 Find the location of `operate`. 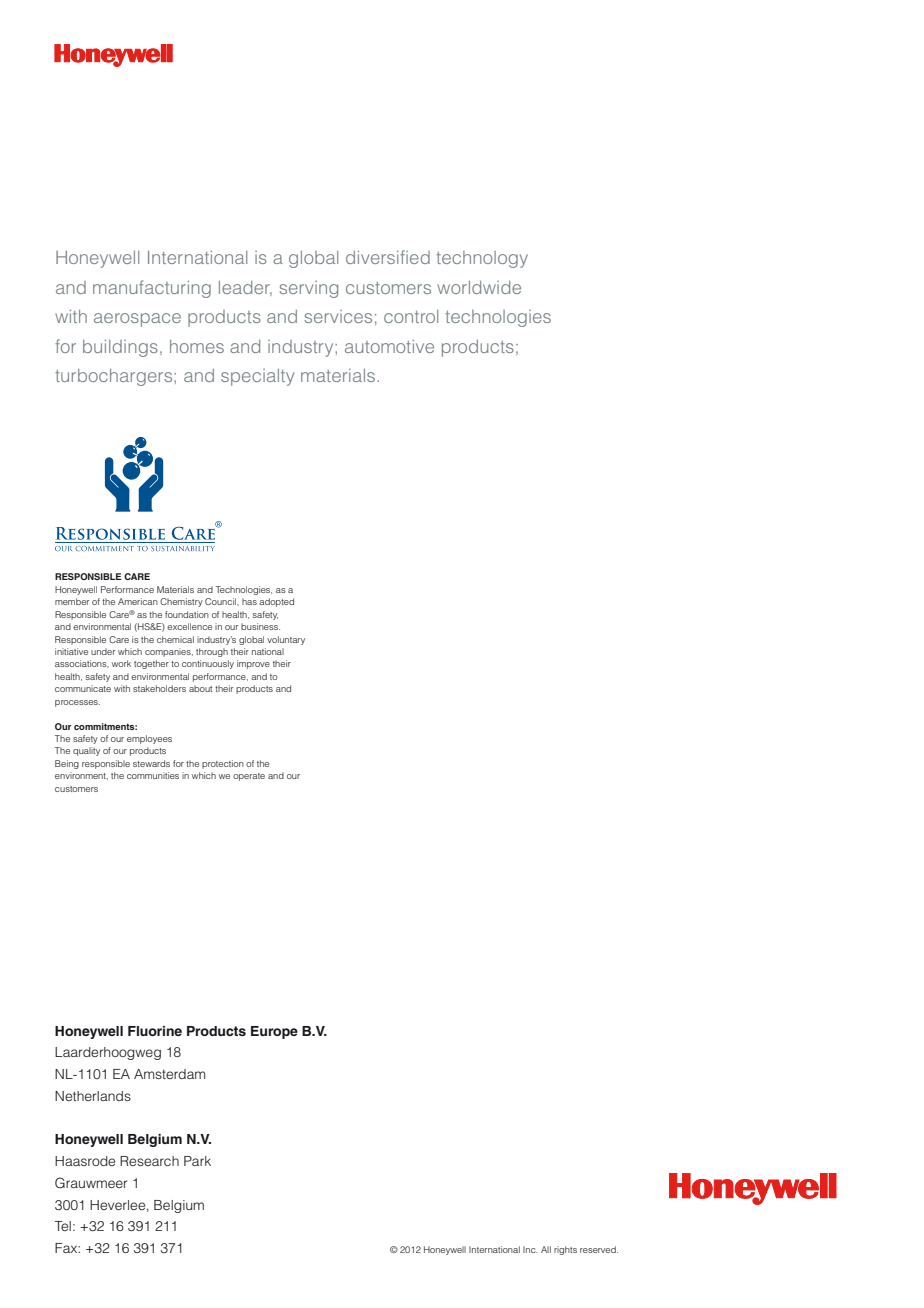

operate is located at coordinates (249, 777).
